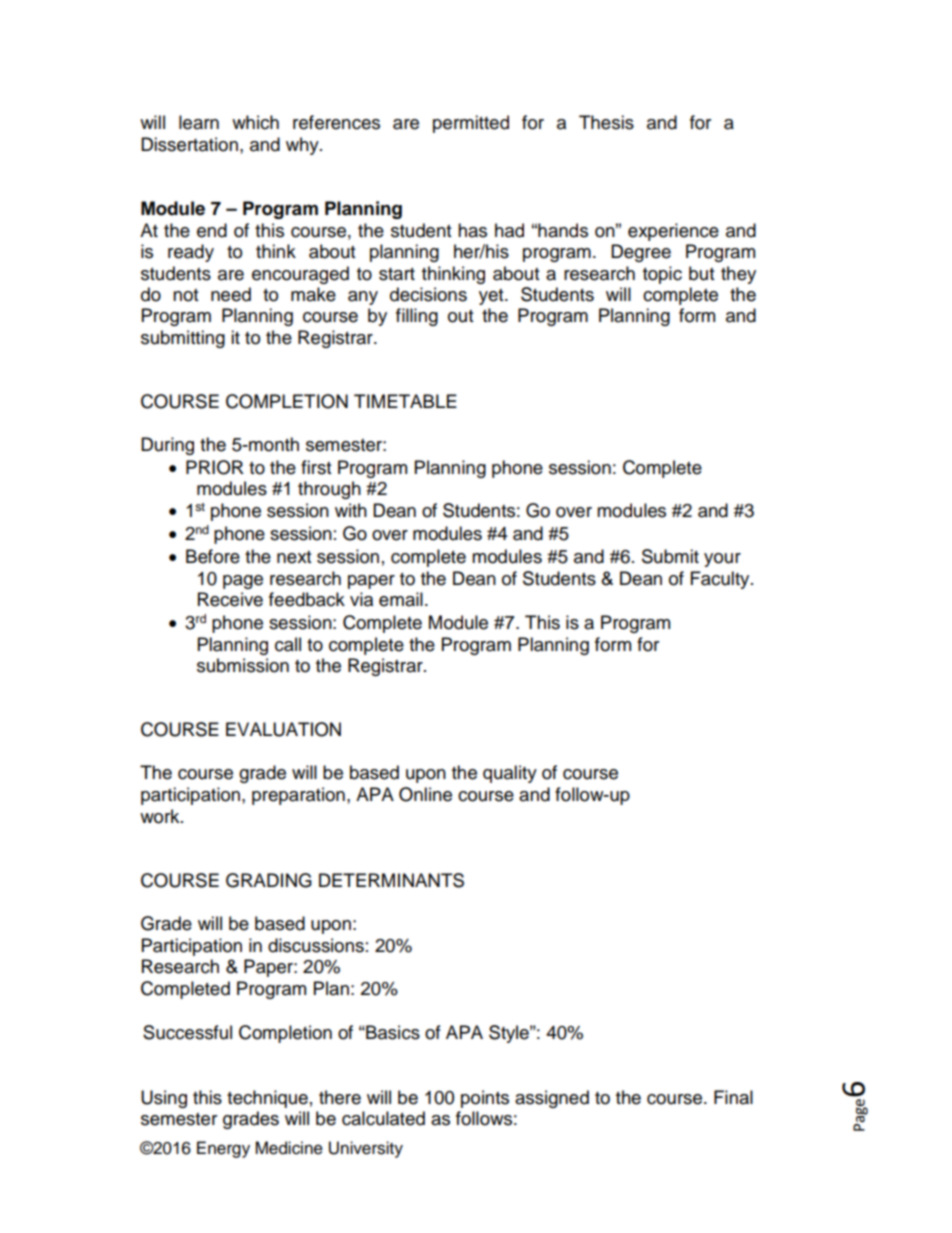  What do you see at coordinates (606, 122) in the screenshot?
I see `Thesis` at bounding box center [606, 122].
